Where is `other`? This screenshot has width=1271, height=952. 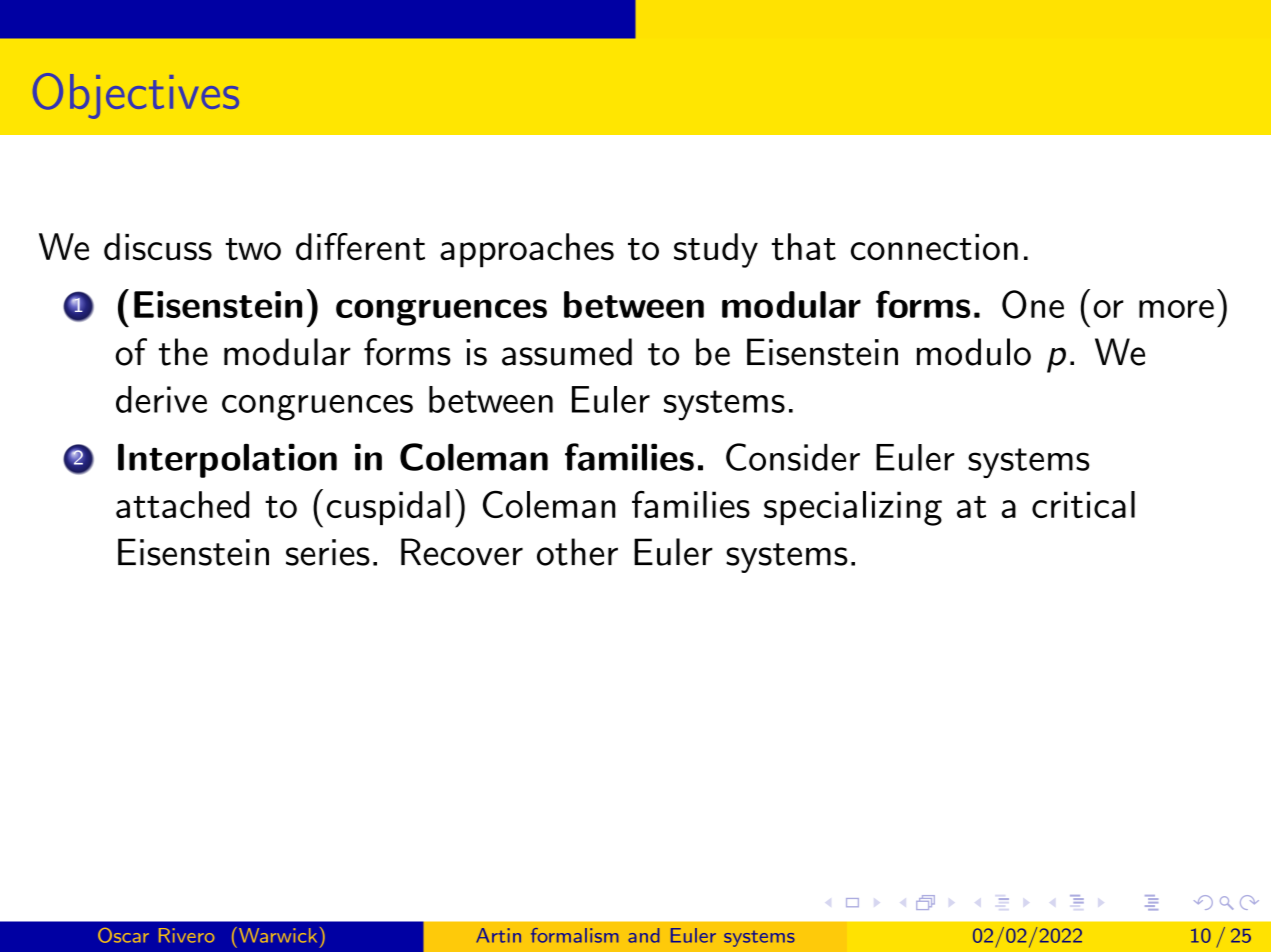
other is located at coordinates (577, 552).
